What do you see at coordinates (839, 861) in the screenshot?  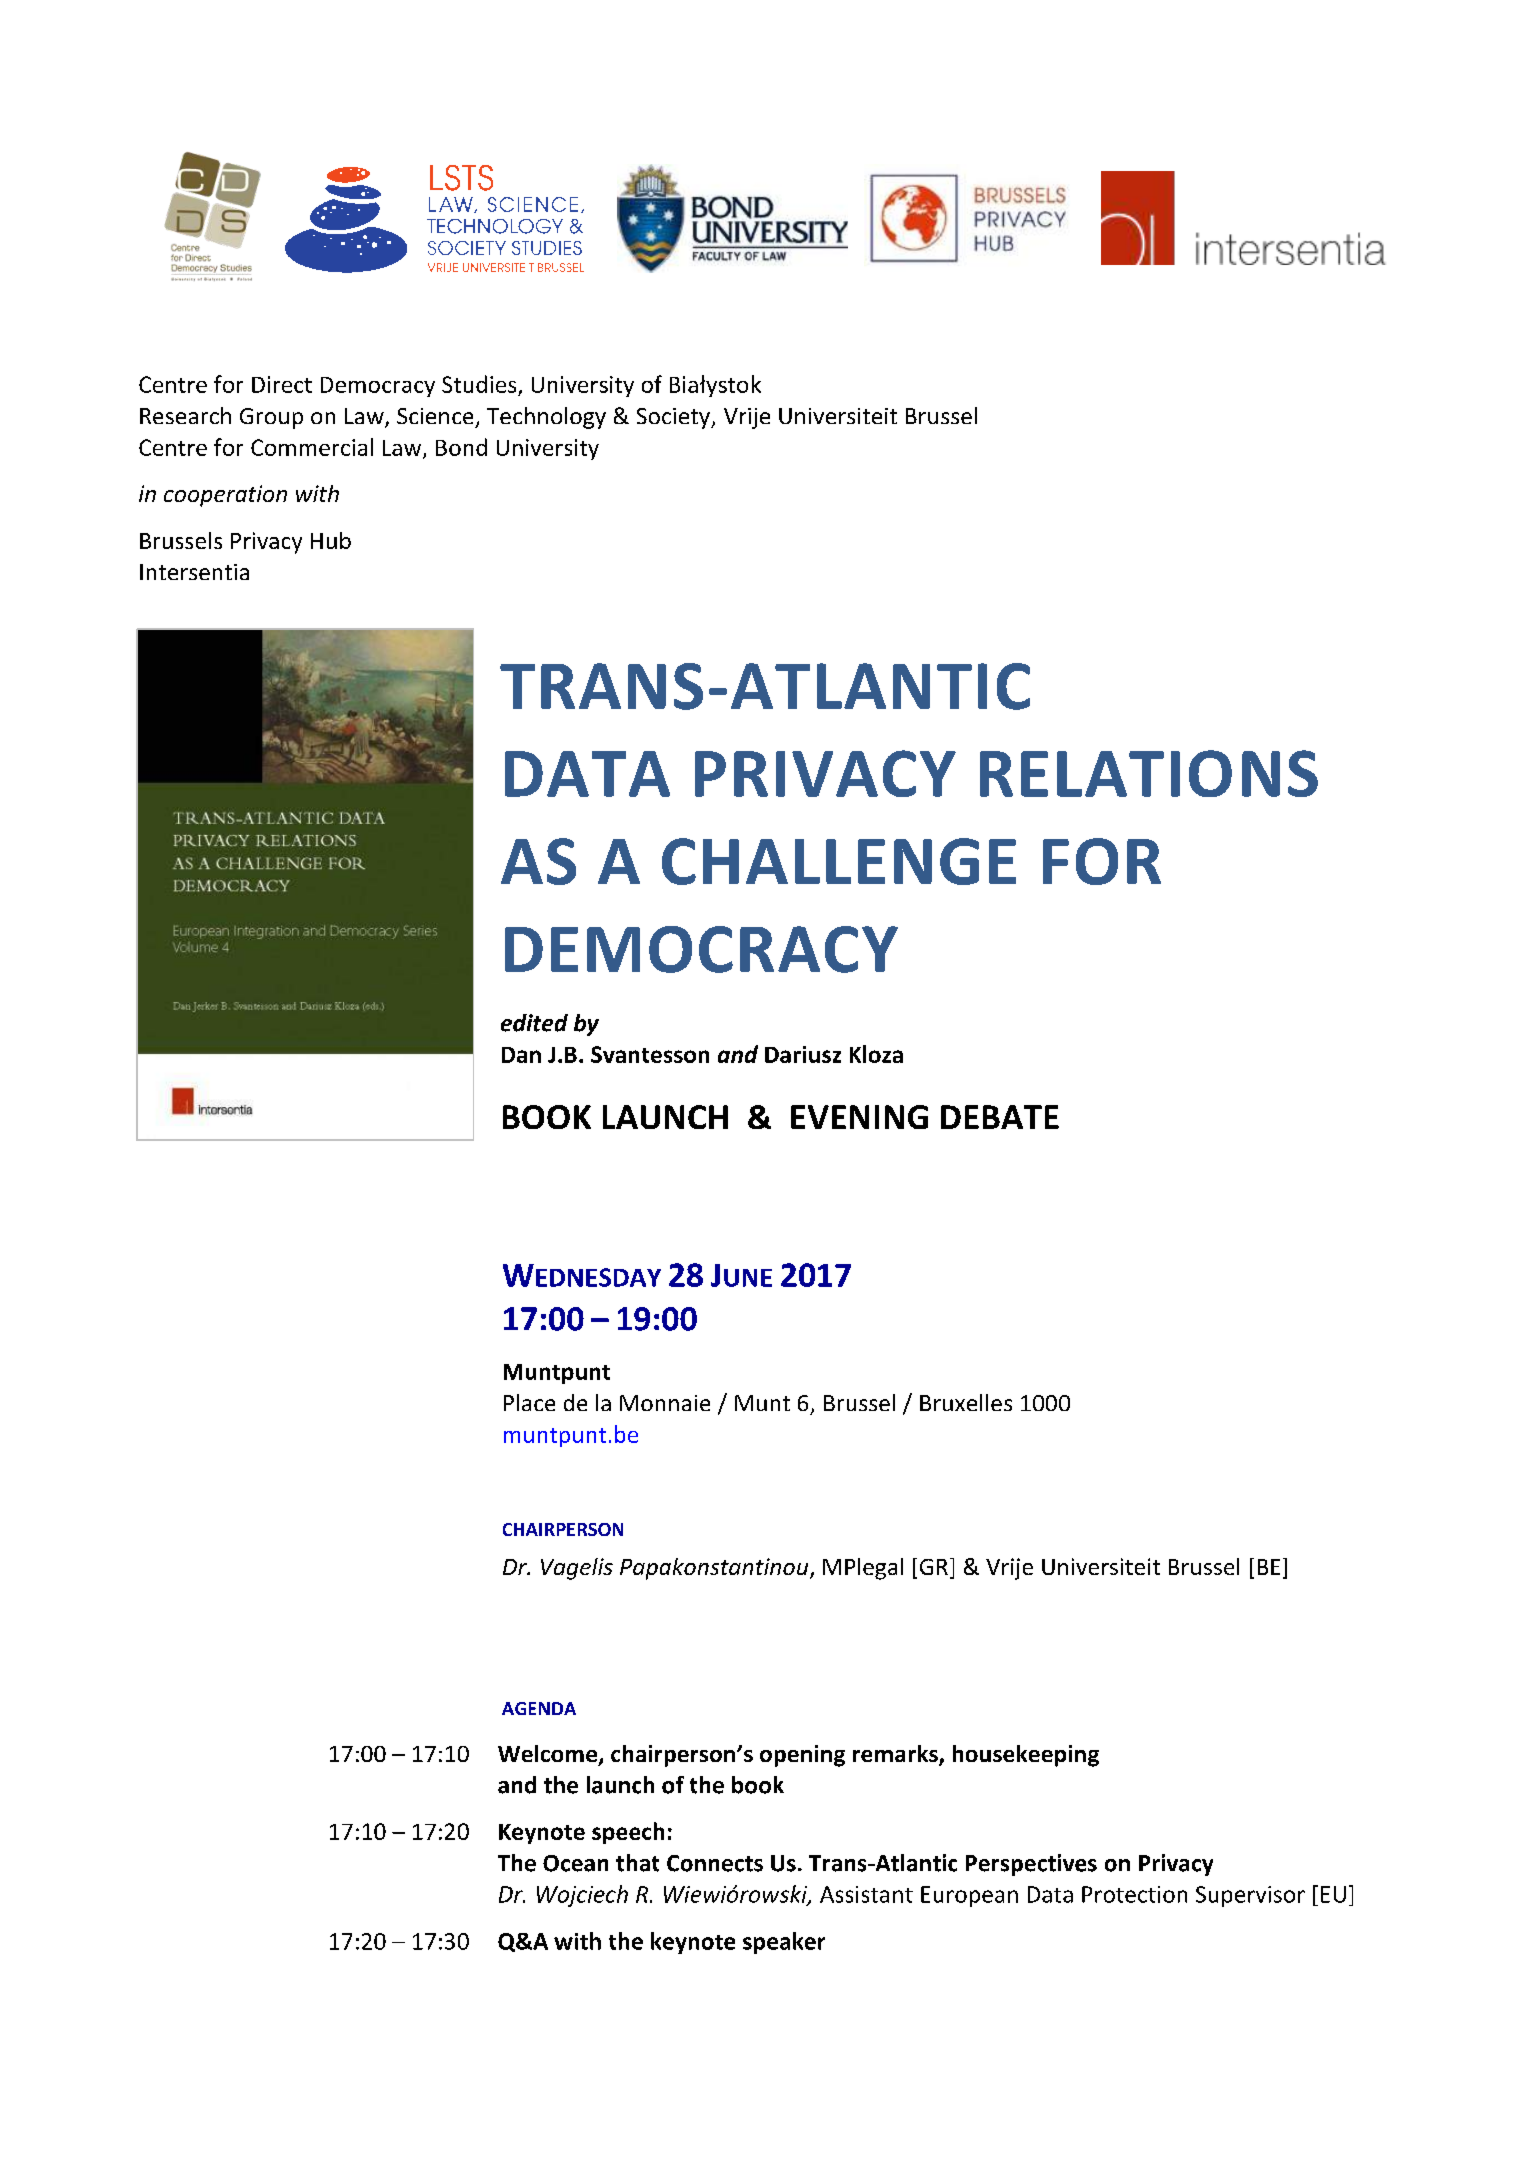 I see `CHALLENGE` at bounding box center [839, 861].
